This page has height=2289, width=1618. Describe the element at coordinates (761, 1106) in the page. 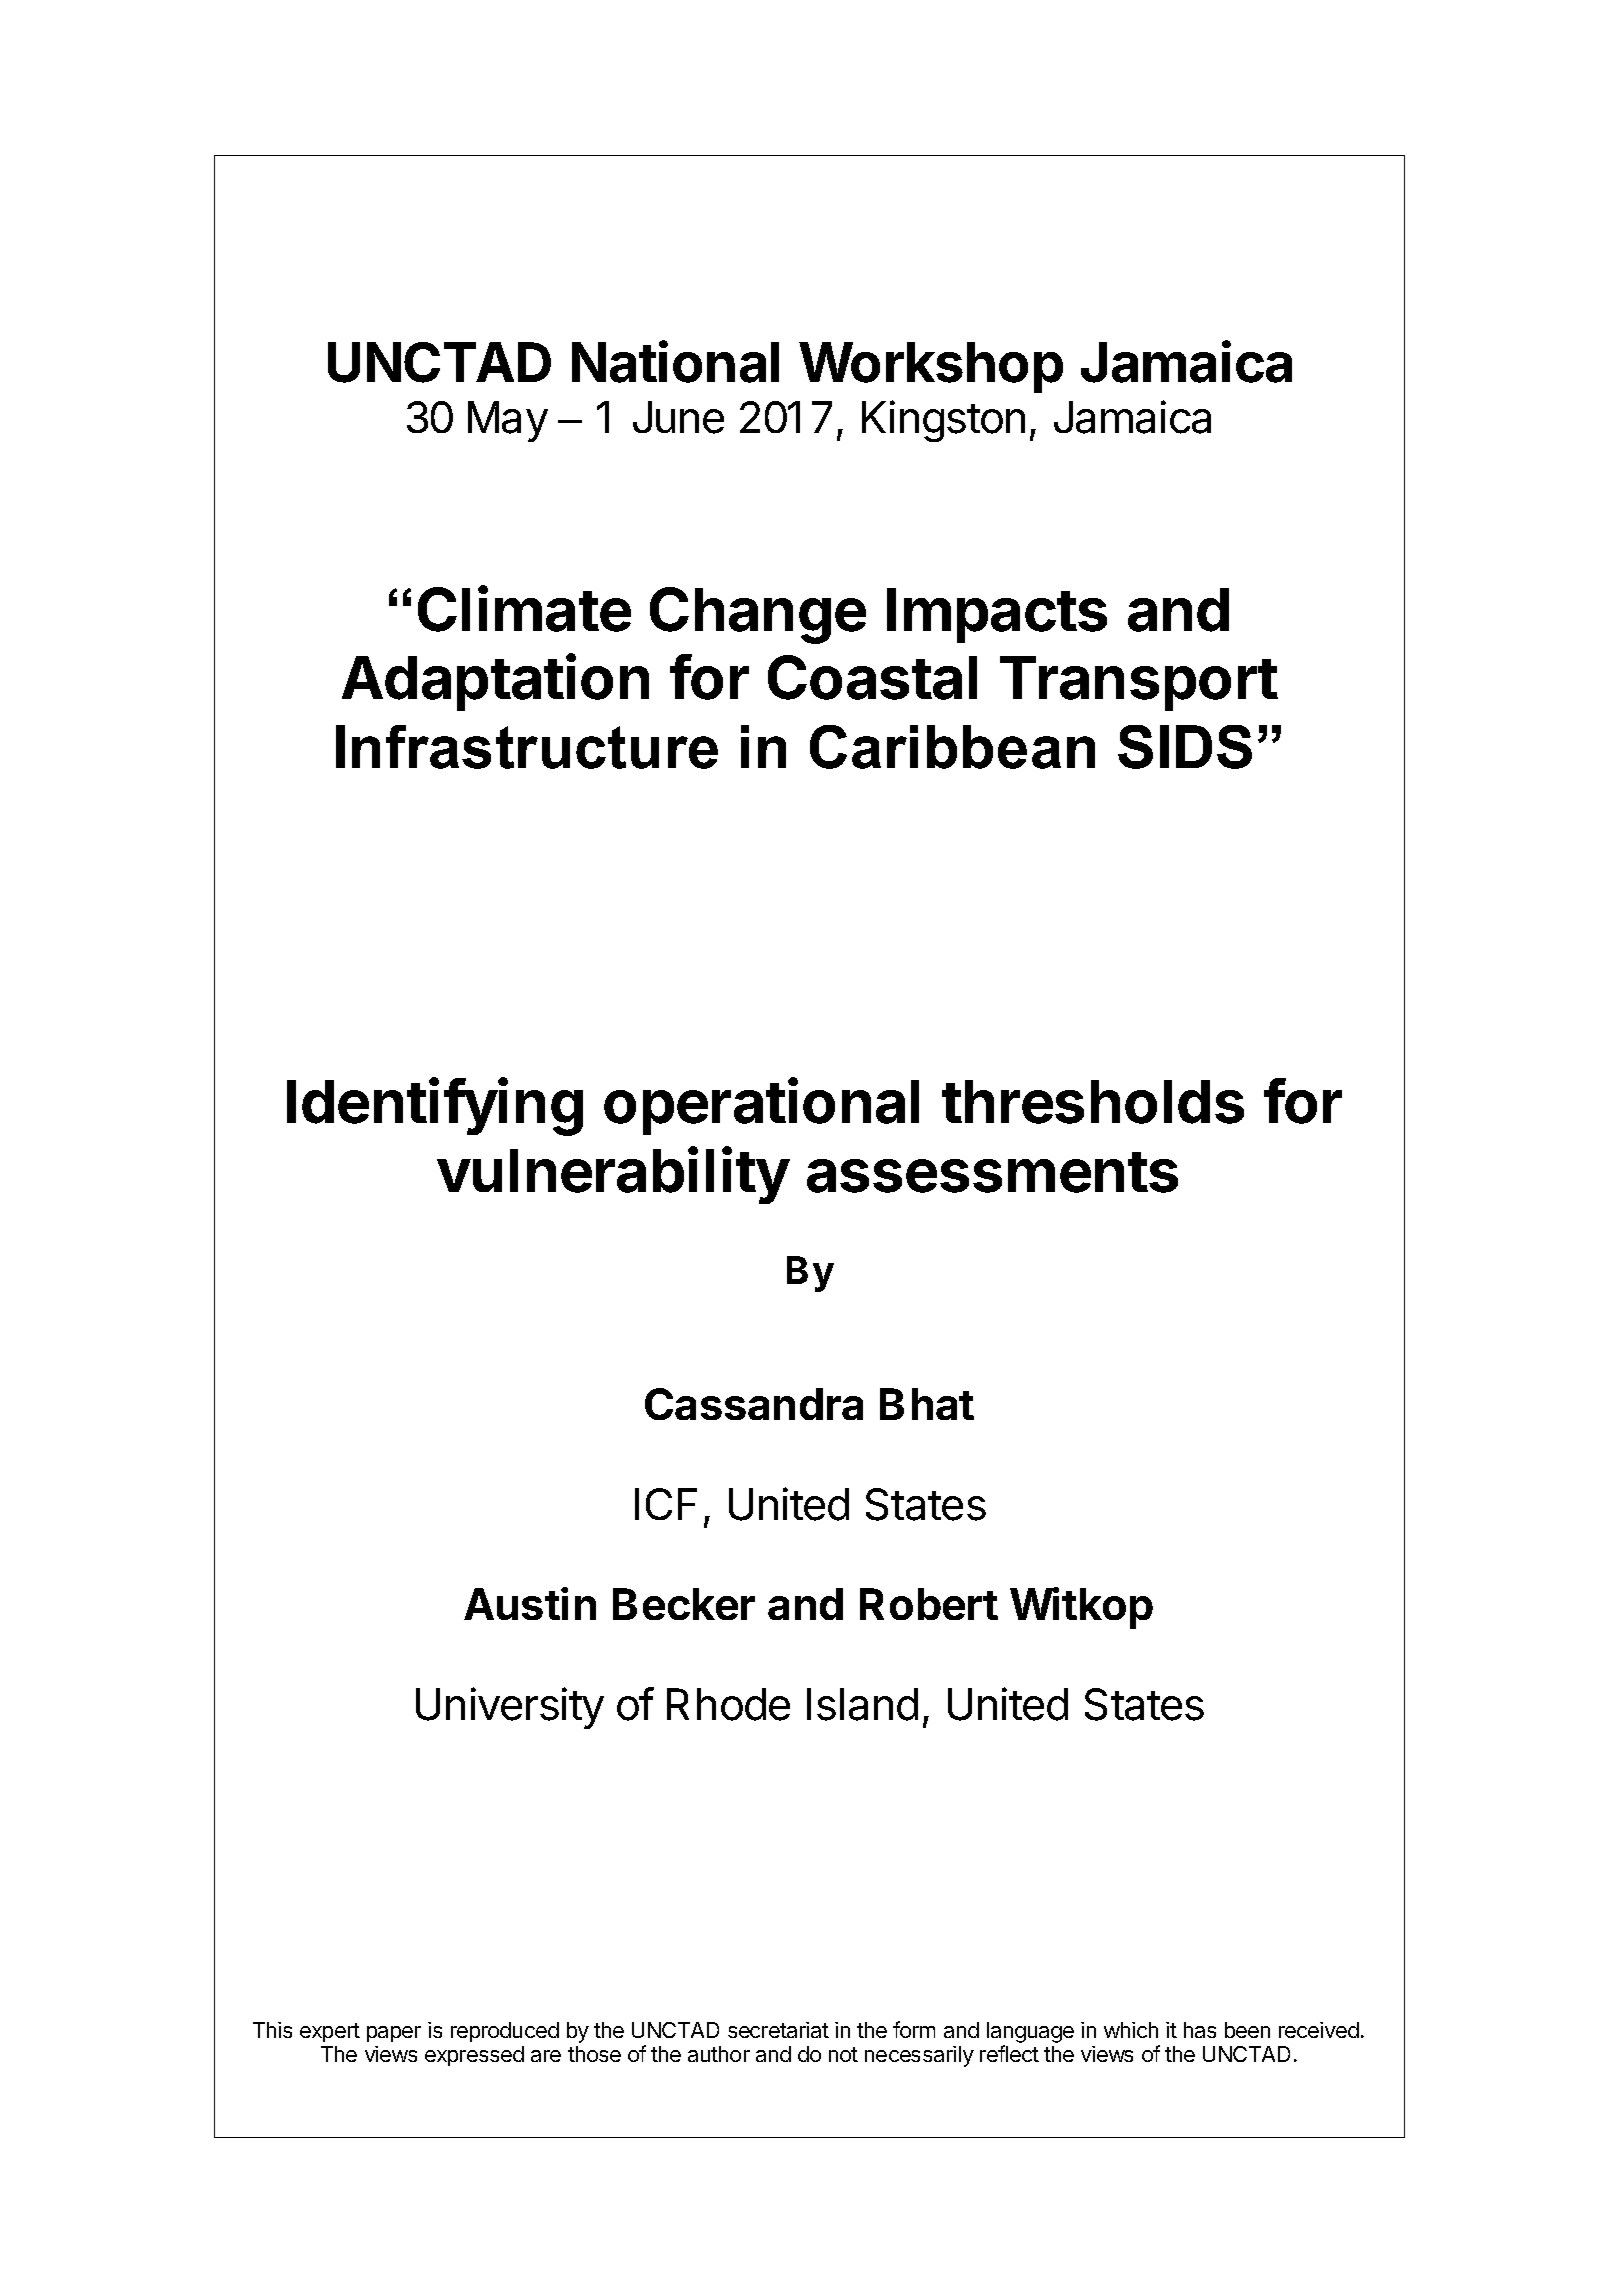

I see `operational` at that location.
